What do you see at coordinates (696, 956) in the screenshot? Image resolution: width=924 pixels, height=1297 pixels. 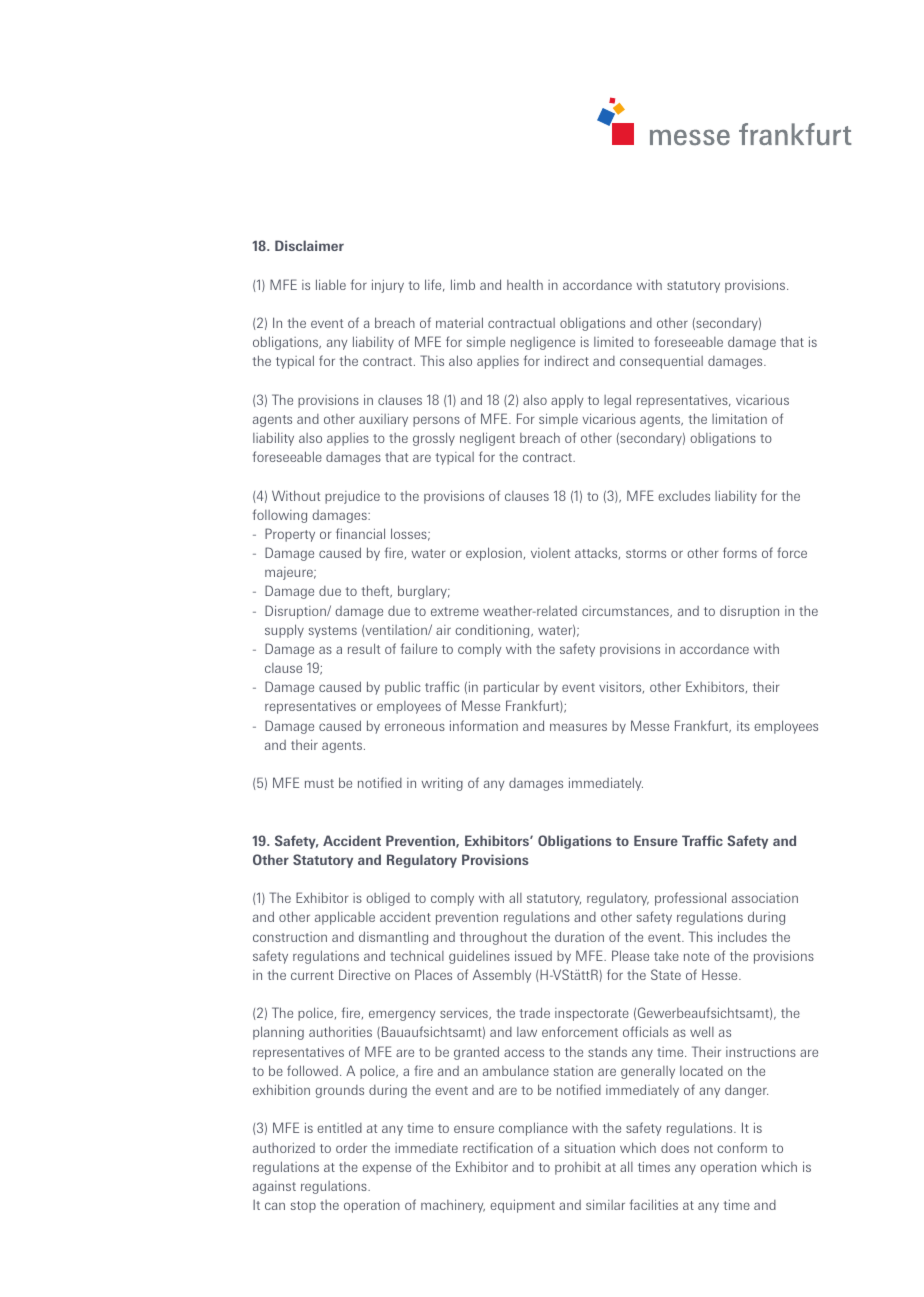 I see `note` at bounding box center [696, 956].
